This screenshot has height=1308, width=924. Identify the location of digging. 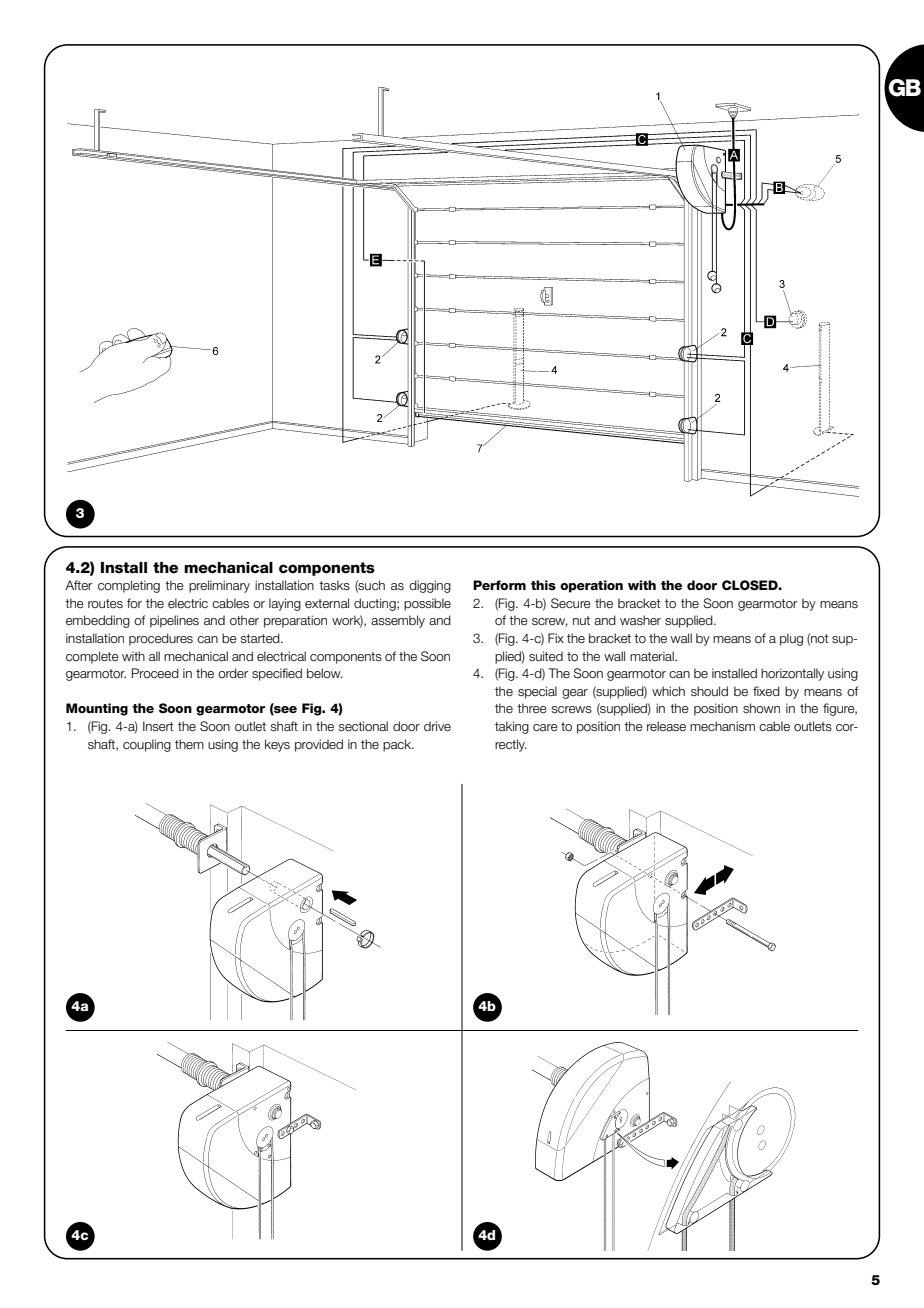
(430, 586).
